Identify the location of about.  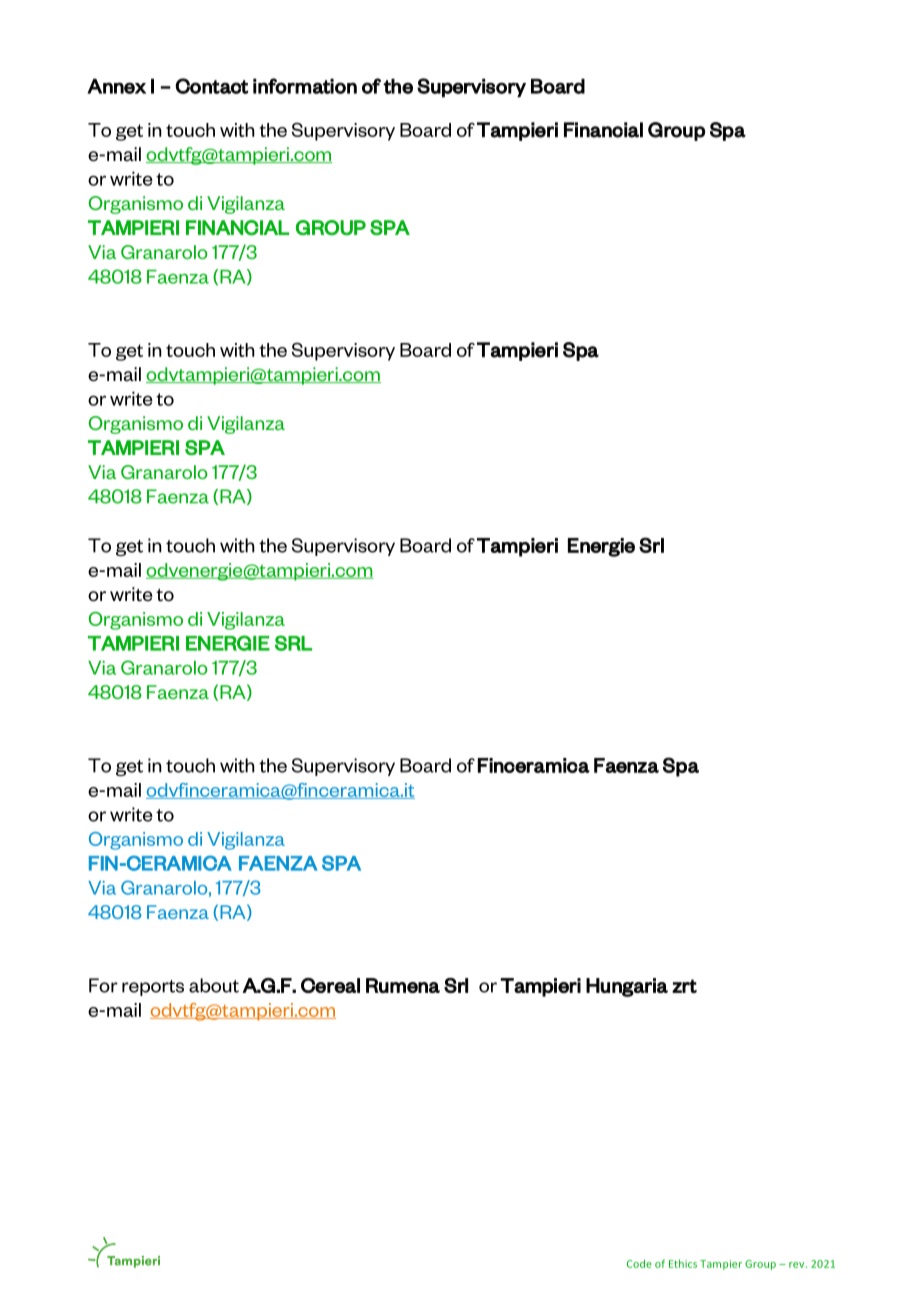
(214, 985).
